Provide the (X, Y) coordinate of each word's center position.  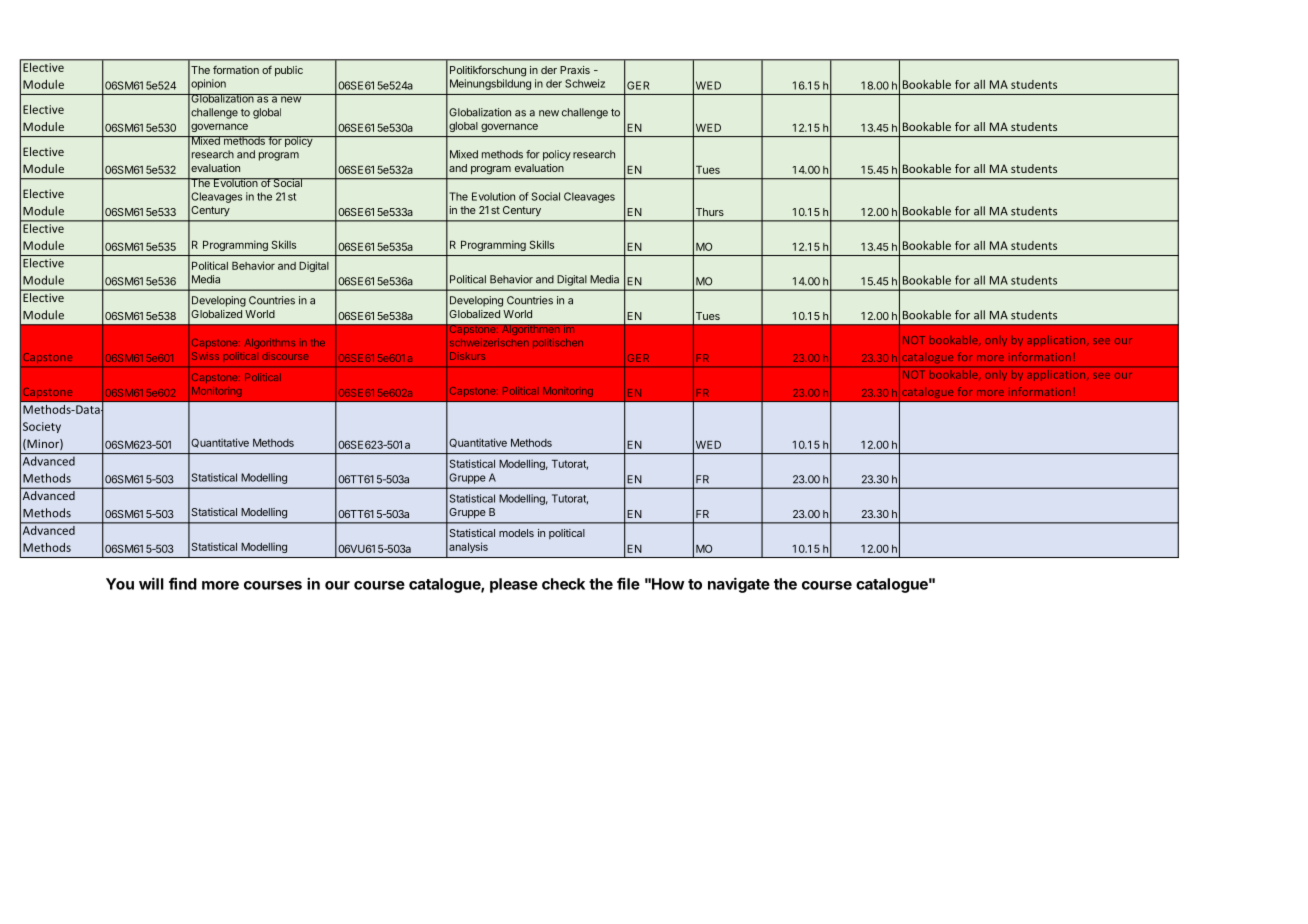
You (120, 584)
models (516, 533)
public (289, 71)
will (151, 583)
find (183, 583)
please (514, 585)
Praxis (575, 70)
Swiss (205, 356)
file (628, 583)
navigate (739, 585)
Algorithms (270, 343)
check (563, 584)
